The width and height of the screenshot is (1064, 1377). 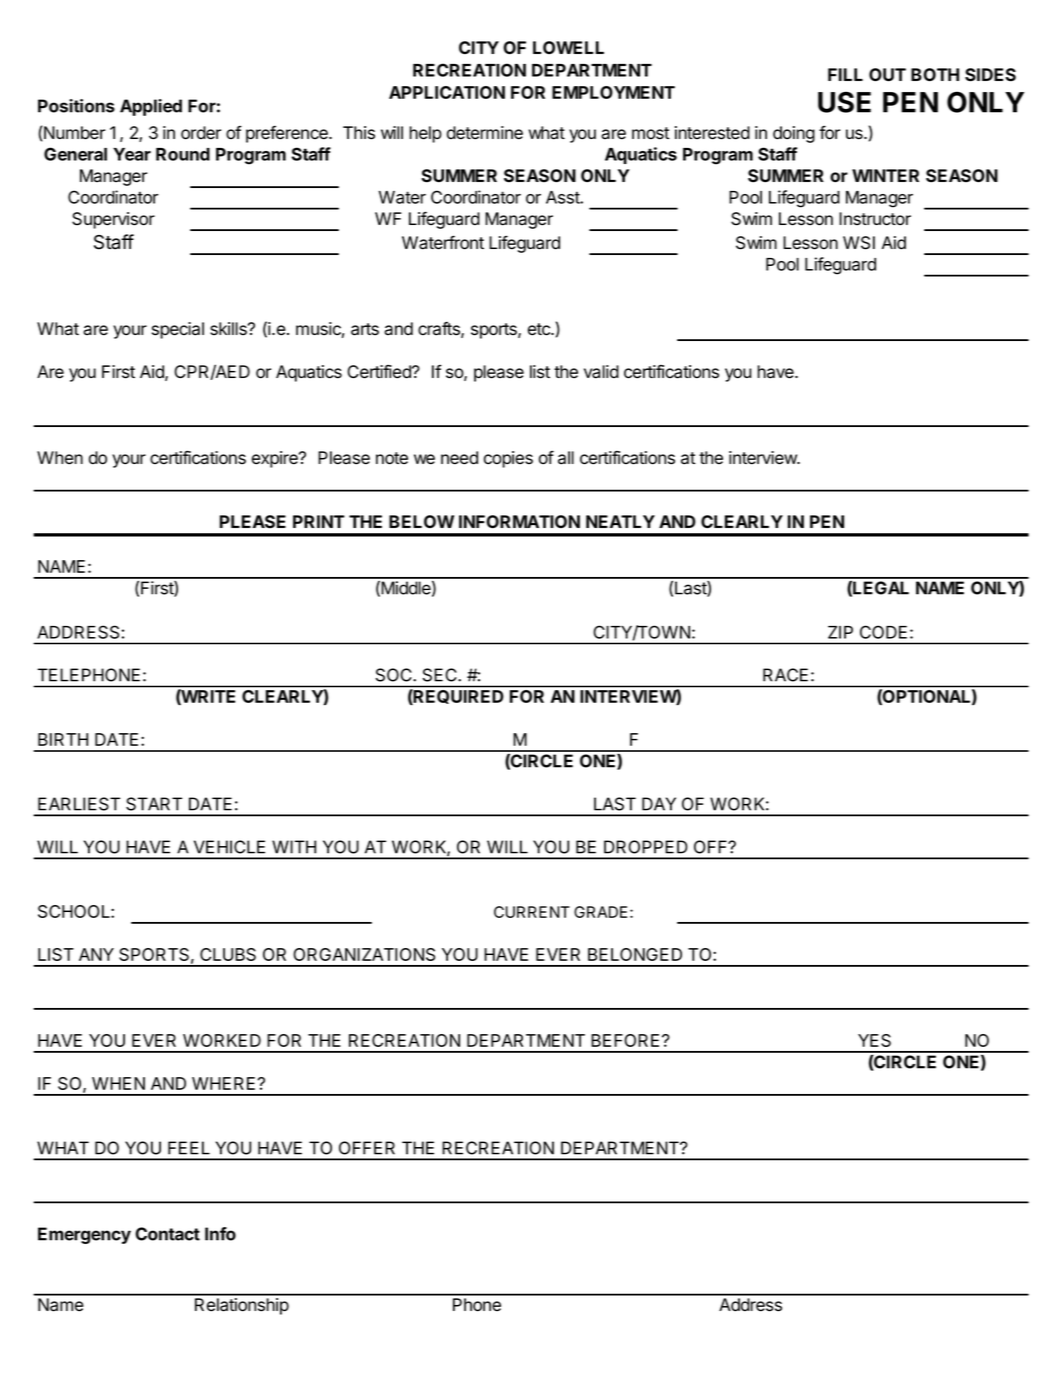 I want to click on SEC, so click(x=441, y=675).
